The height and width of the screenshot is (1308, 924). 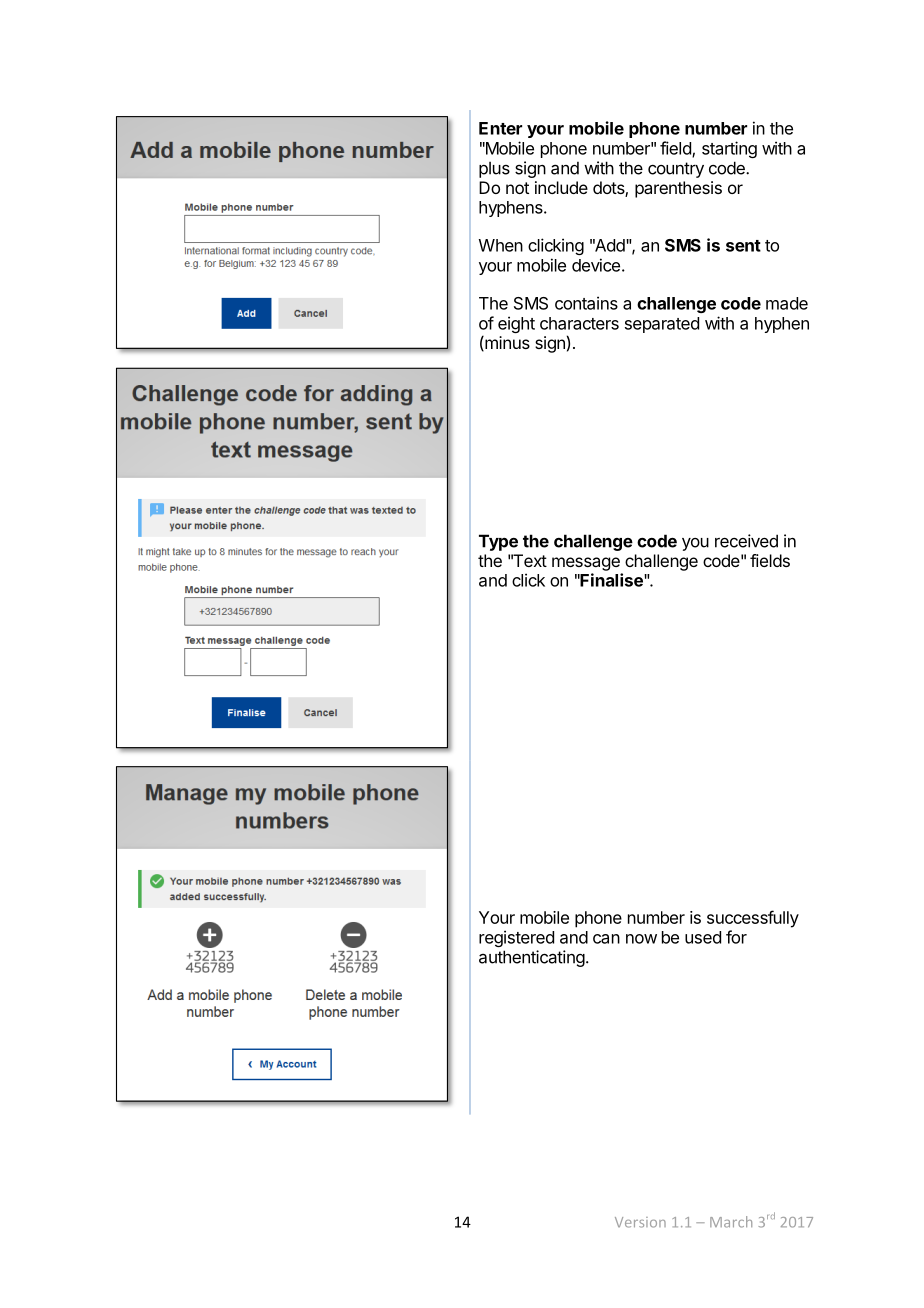 What do you see at coordinates (731, 1222) in the screenshot?
I see `March` at bounding box center [731, 1222].
